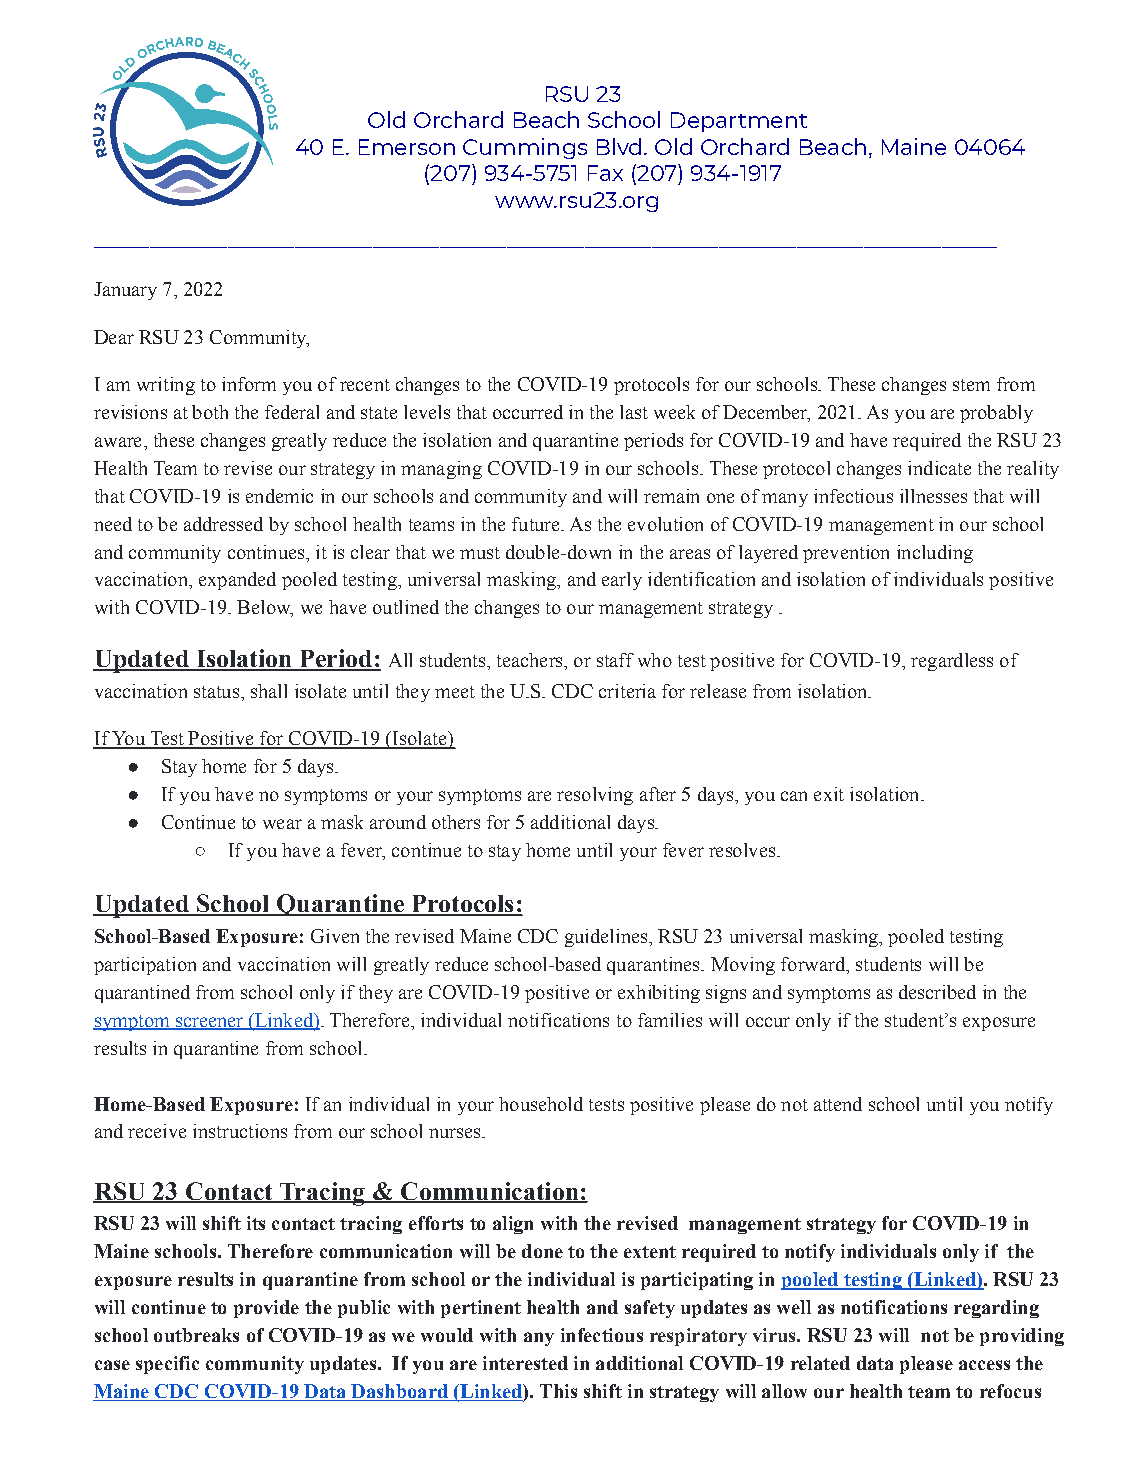  Describe the element at coordinates (622, 581) in the screenshot. I see `early` at that location.
